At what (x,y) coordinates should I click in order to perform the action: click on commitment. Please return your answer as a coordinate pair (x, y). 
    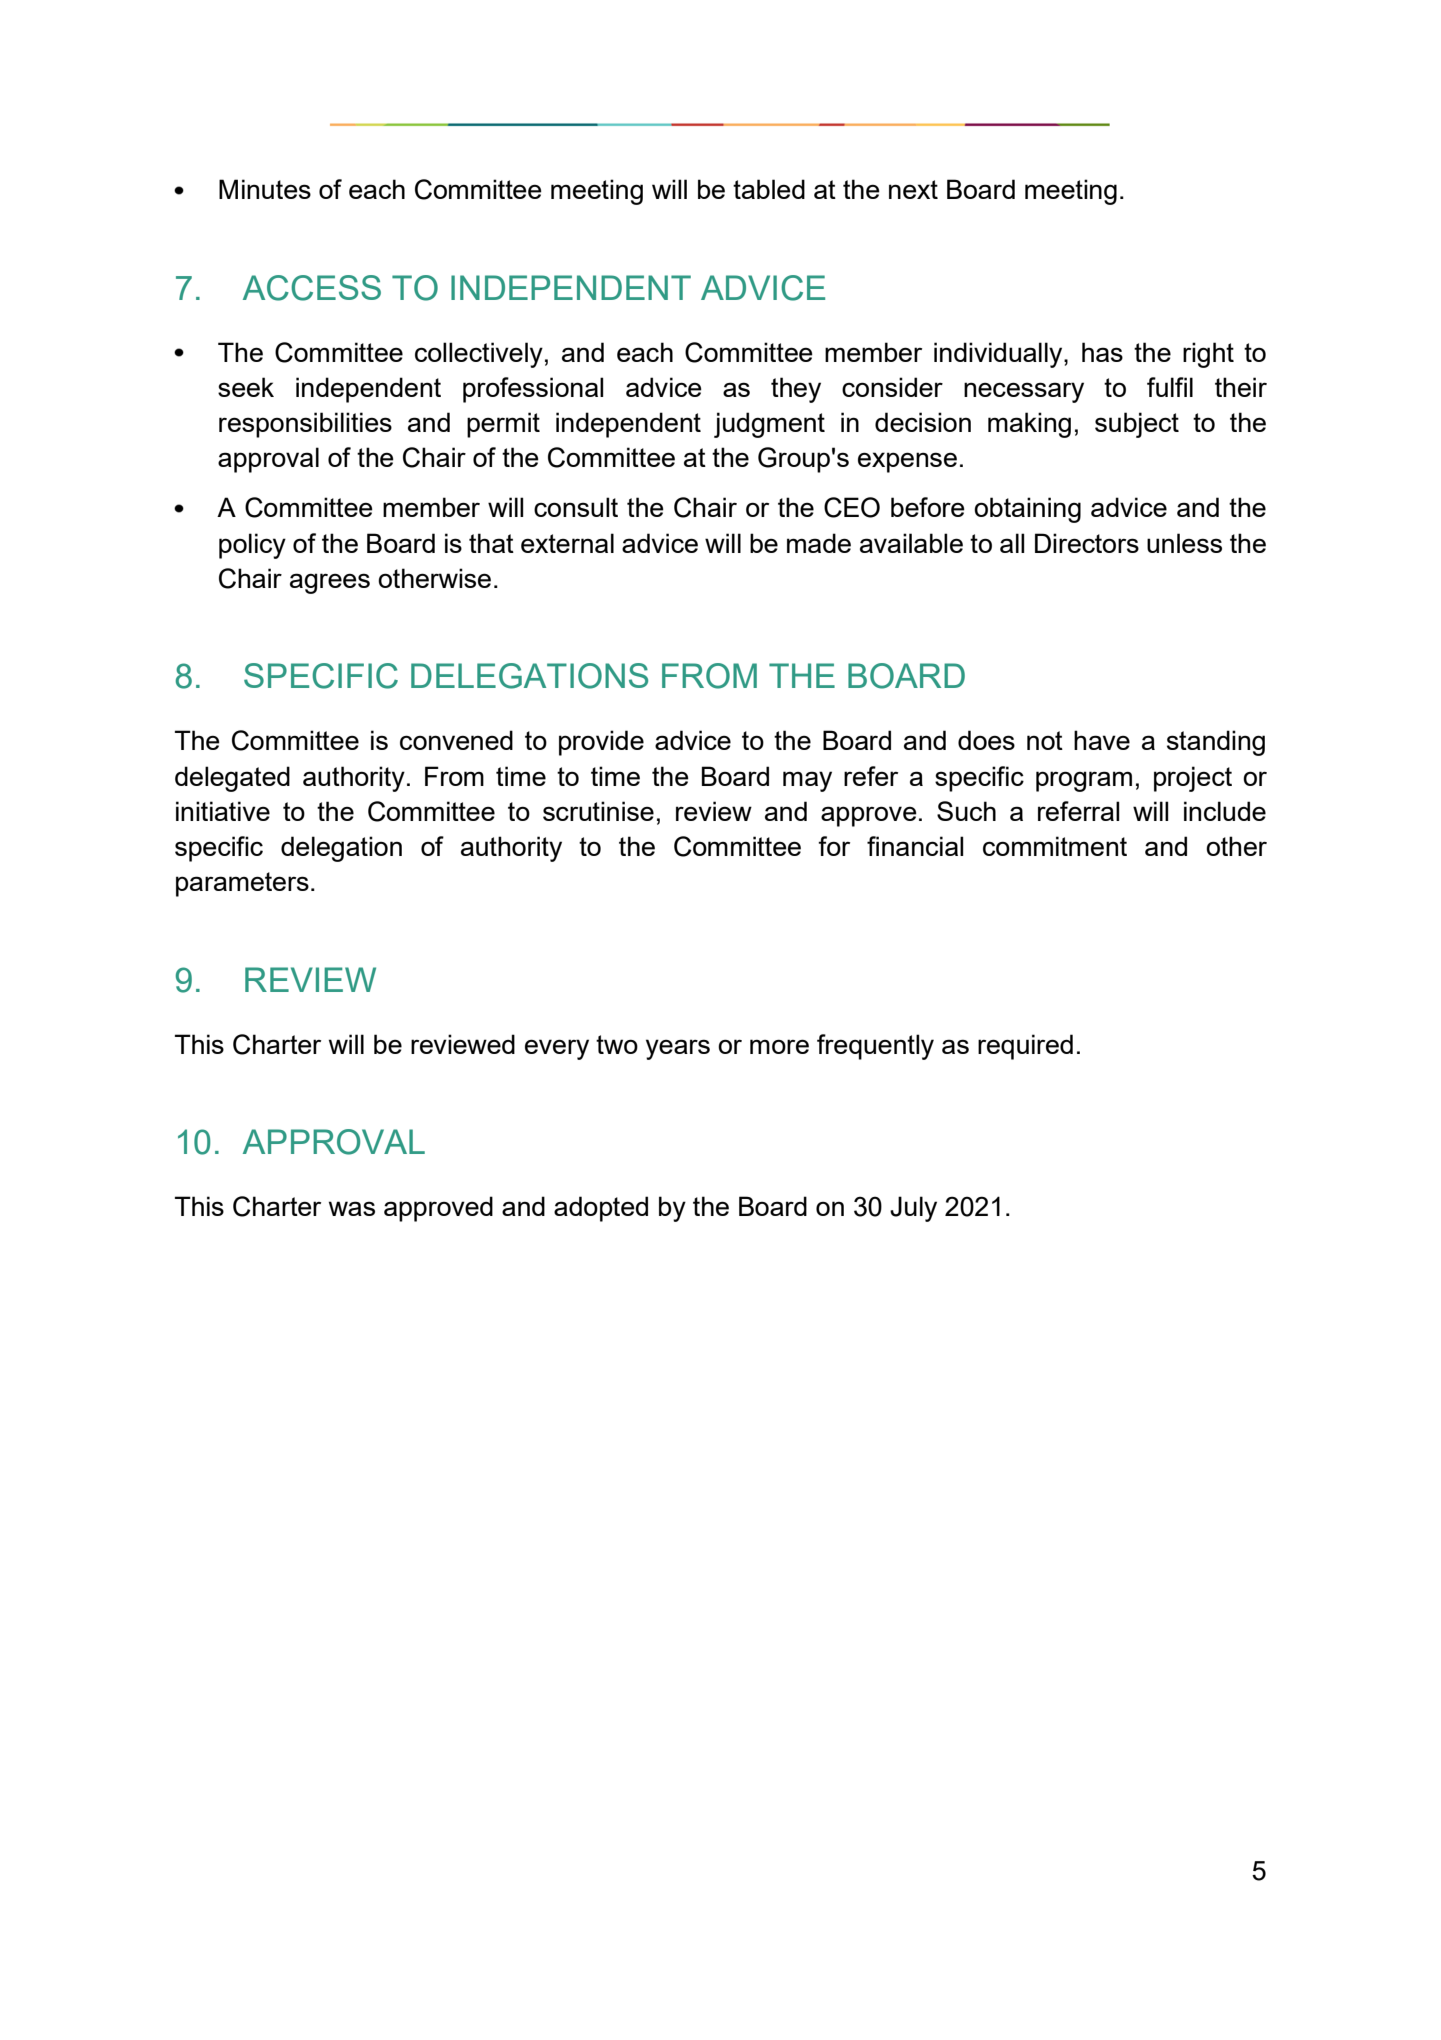
    Looking at the image, I should click on (1055, 846).
